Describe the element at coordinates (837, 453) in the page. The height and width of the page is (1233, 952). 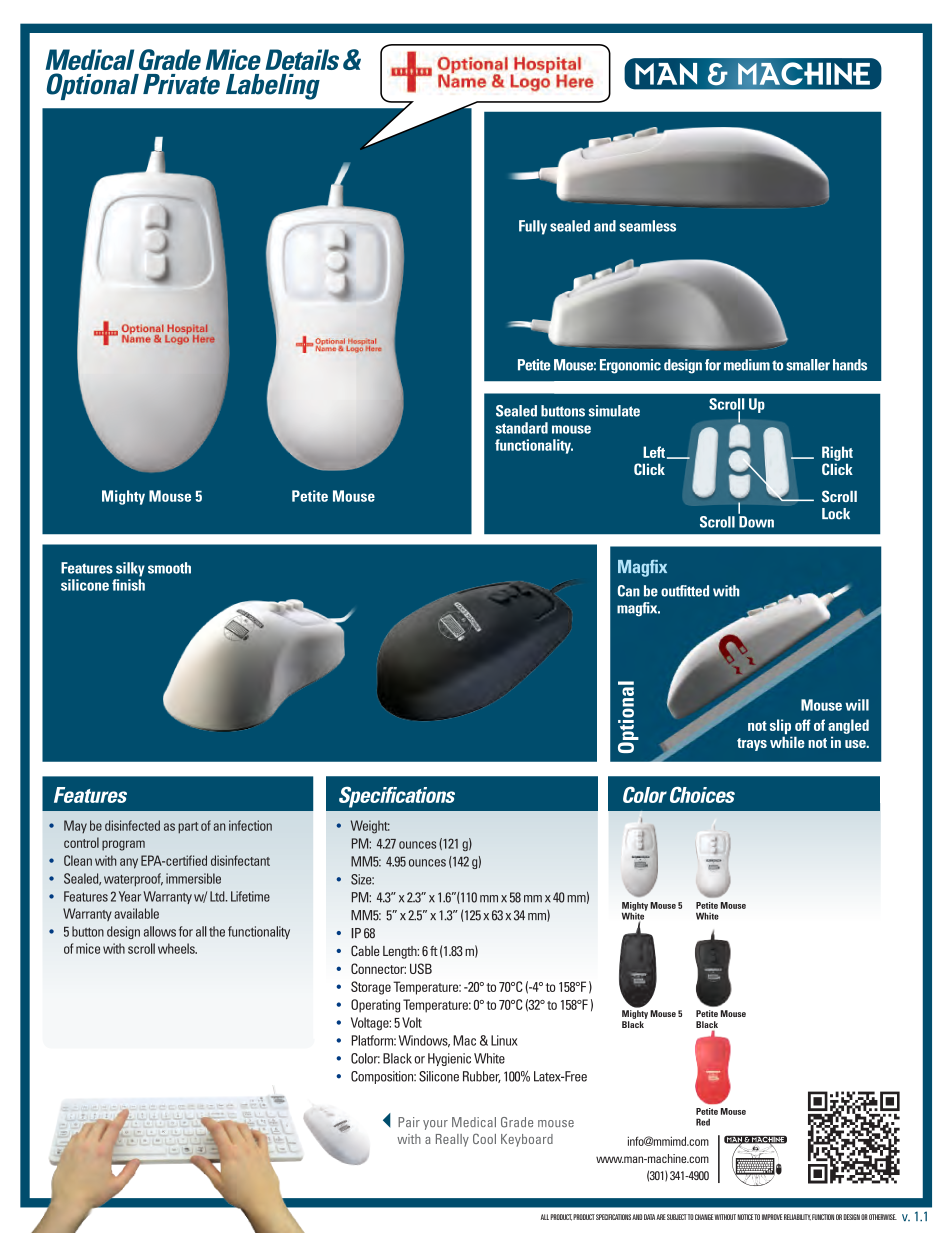
I see `Right` at that location.
